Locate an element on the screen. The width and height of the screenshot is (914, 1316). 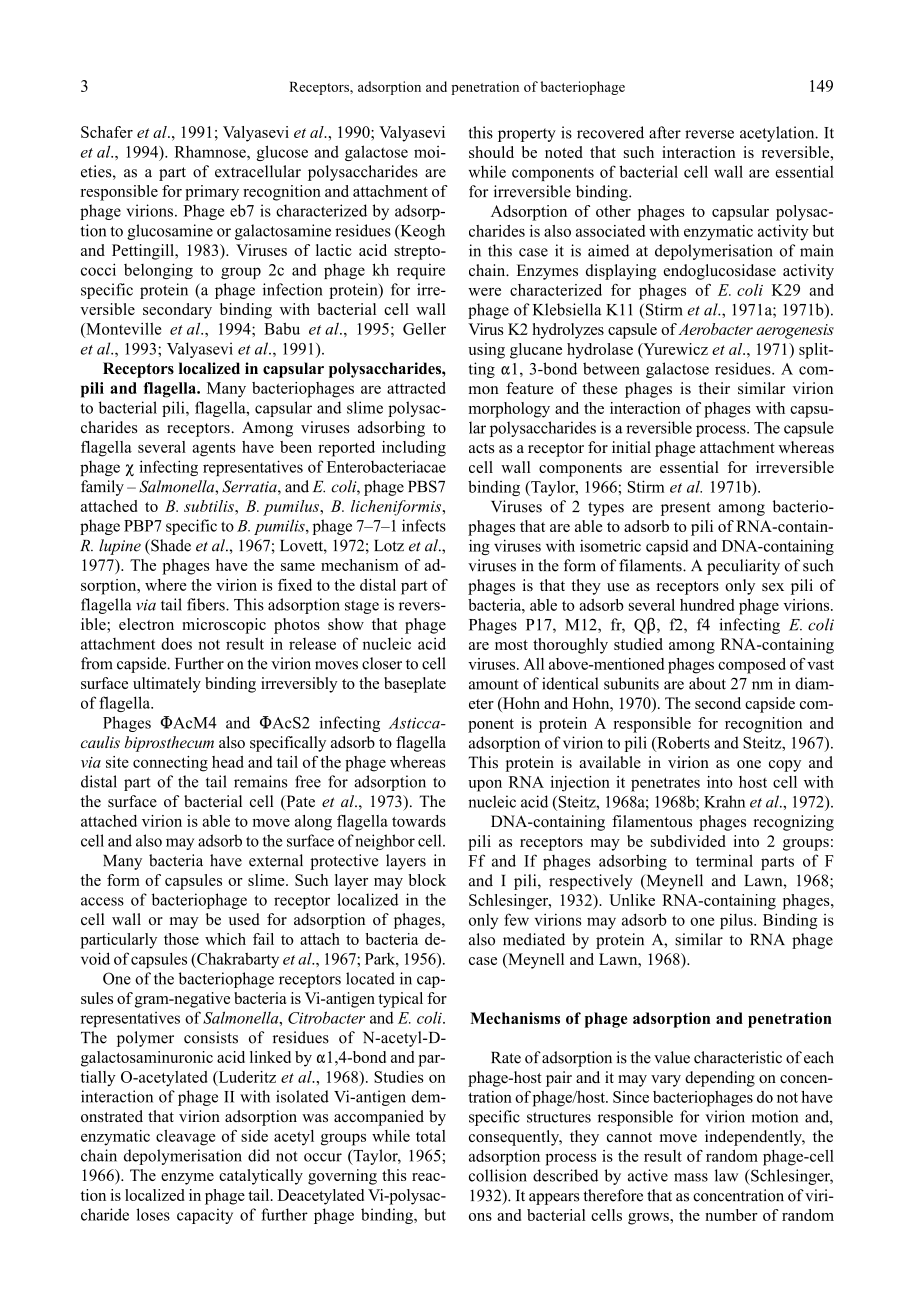
primary is located at coordinates (212, 193).
